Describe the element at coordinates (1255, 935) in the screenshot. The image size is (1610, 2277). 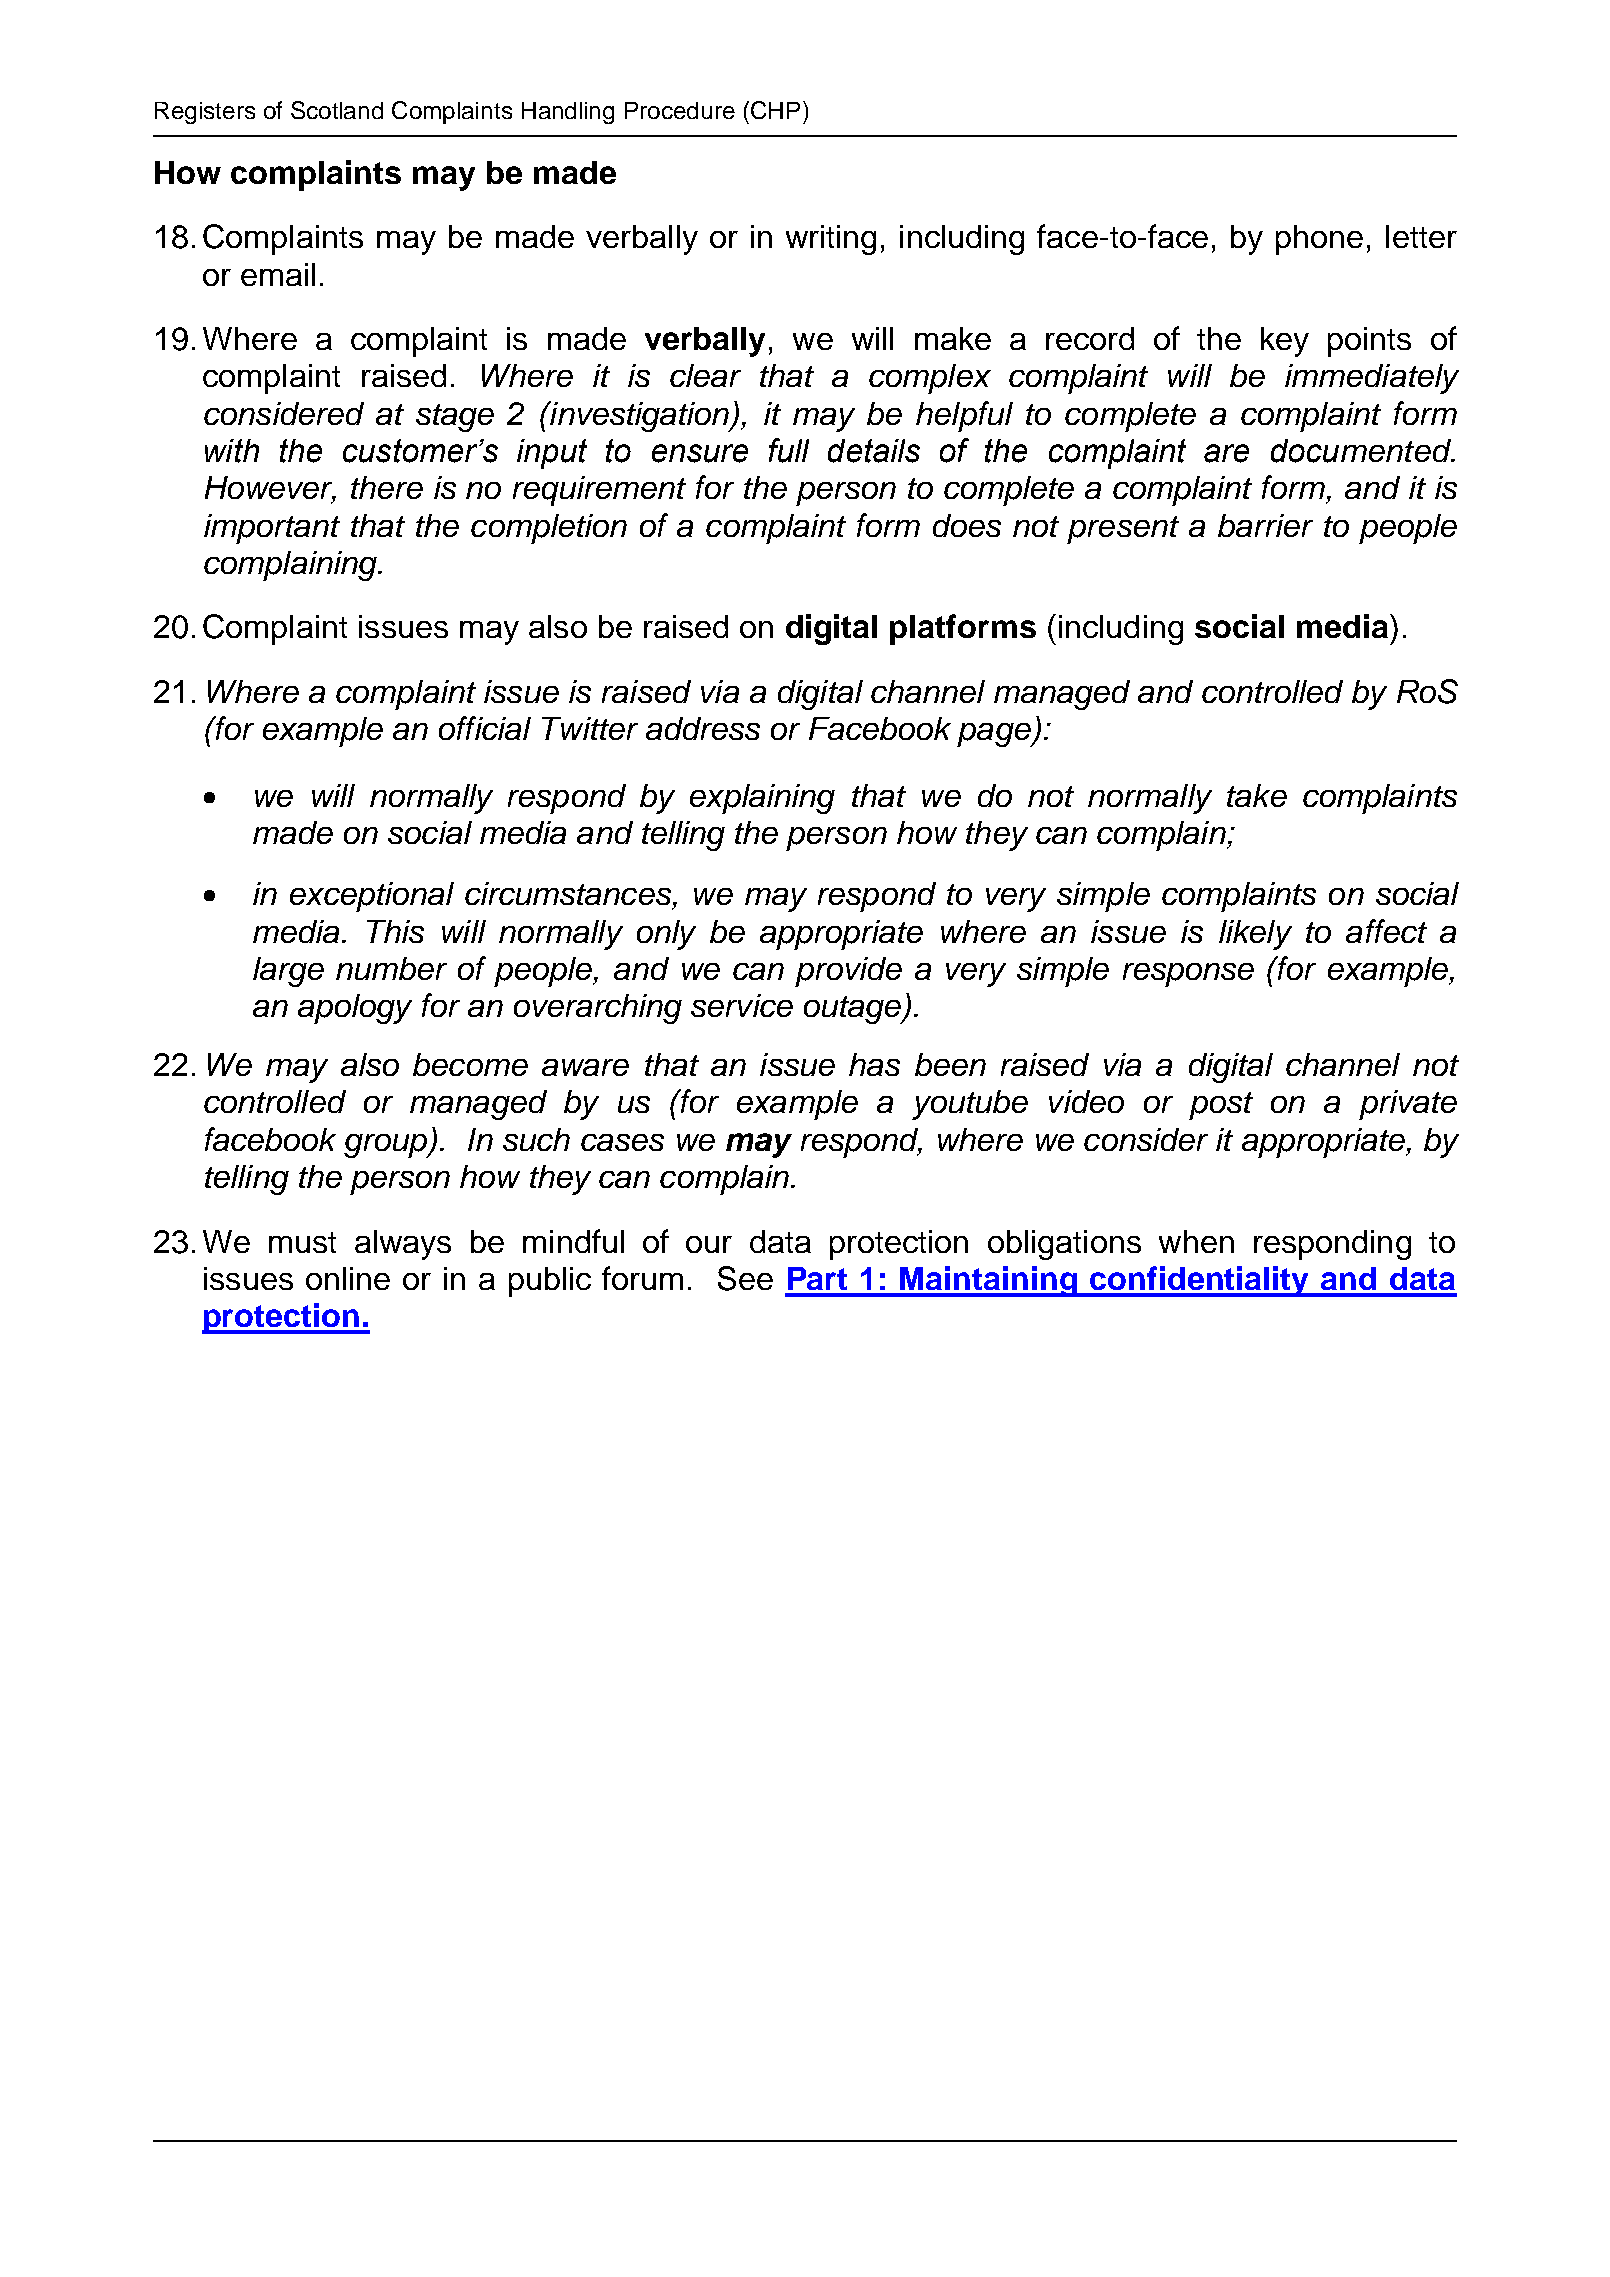
I see `likely` at that location.
